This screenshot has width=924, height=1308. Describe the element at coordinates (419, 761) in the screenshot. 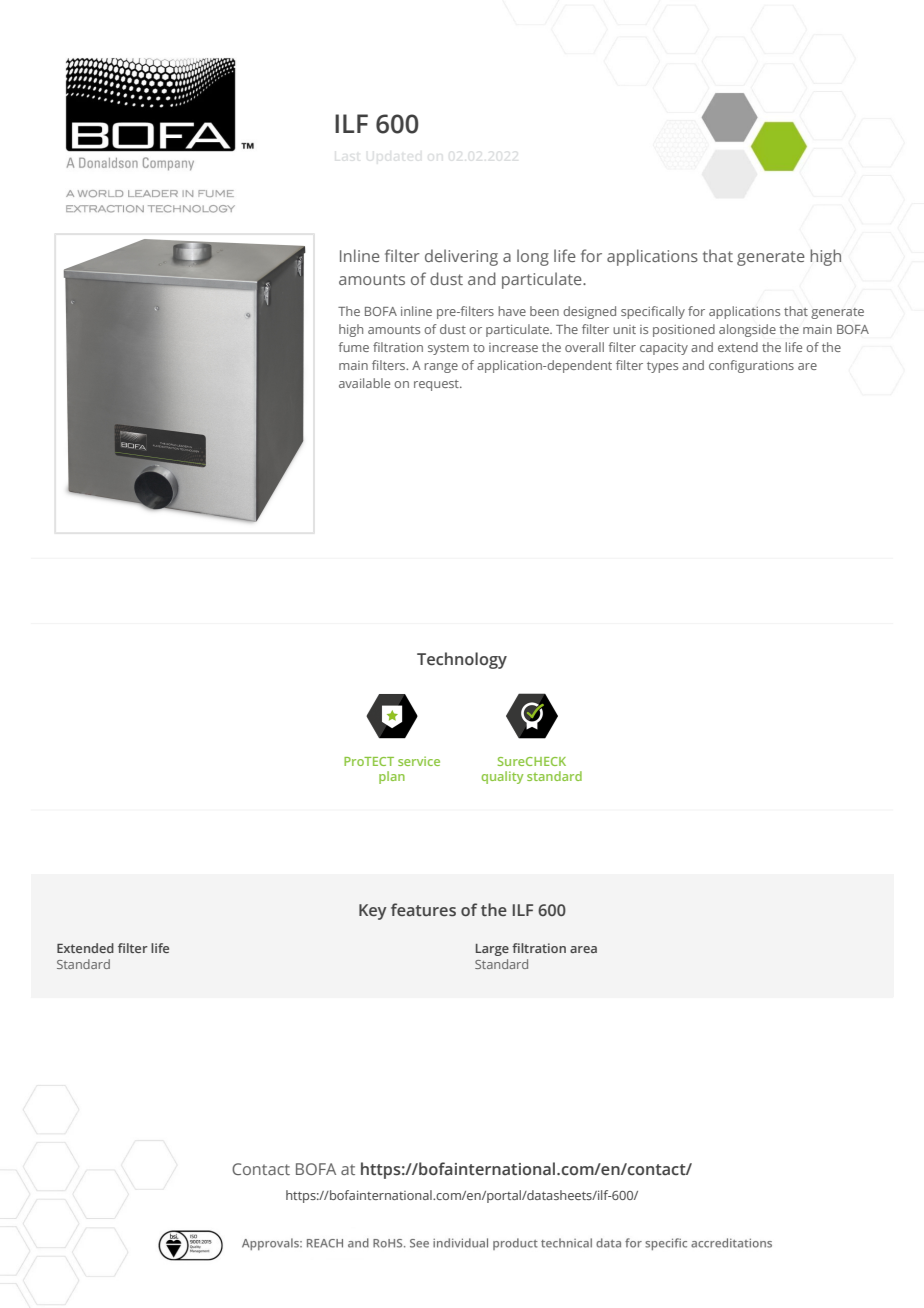

I see `service` at that location.
